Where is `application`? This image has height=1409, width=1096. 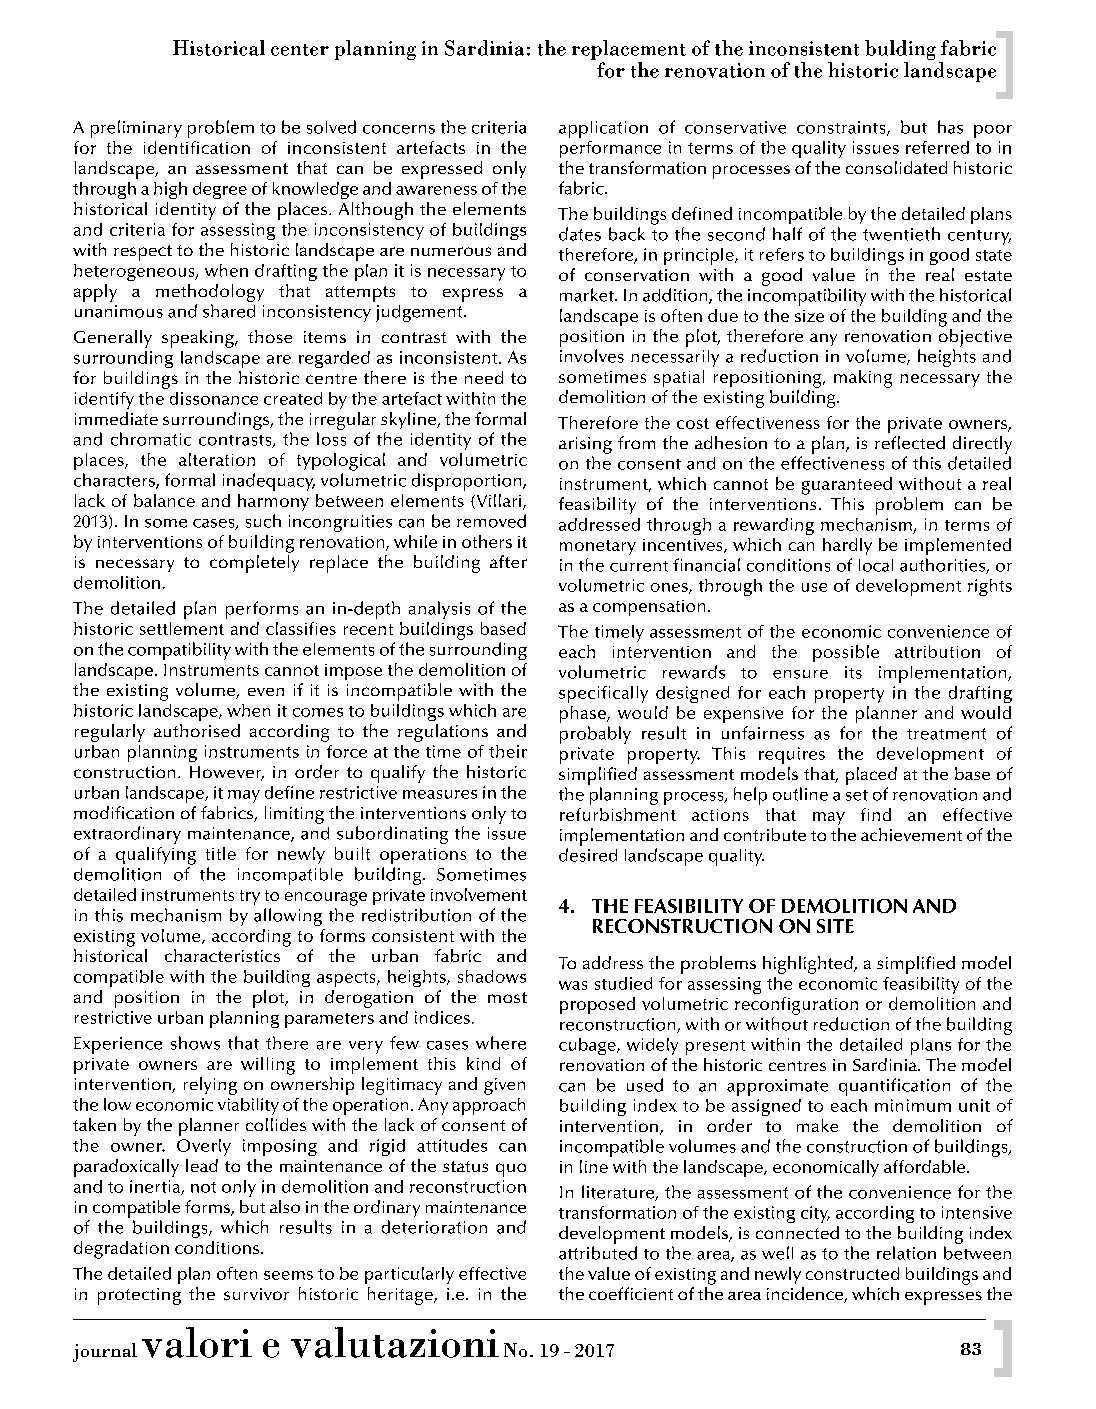 application is located at coordinates (603, 129).
